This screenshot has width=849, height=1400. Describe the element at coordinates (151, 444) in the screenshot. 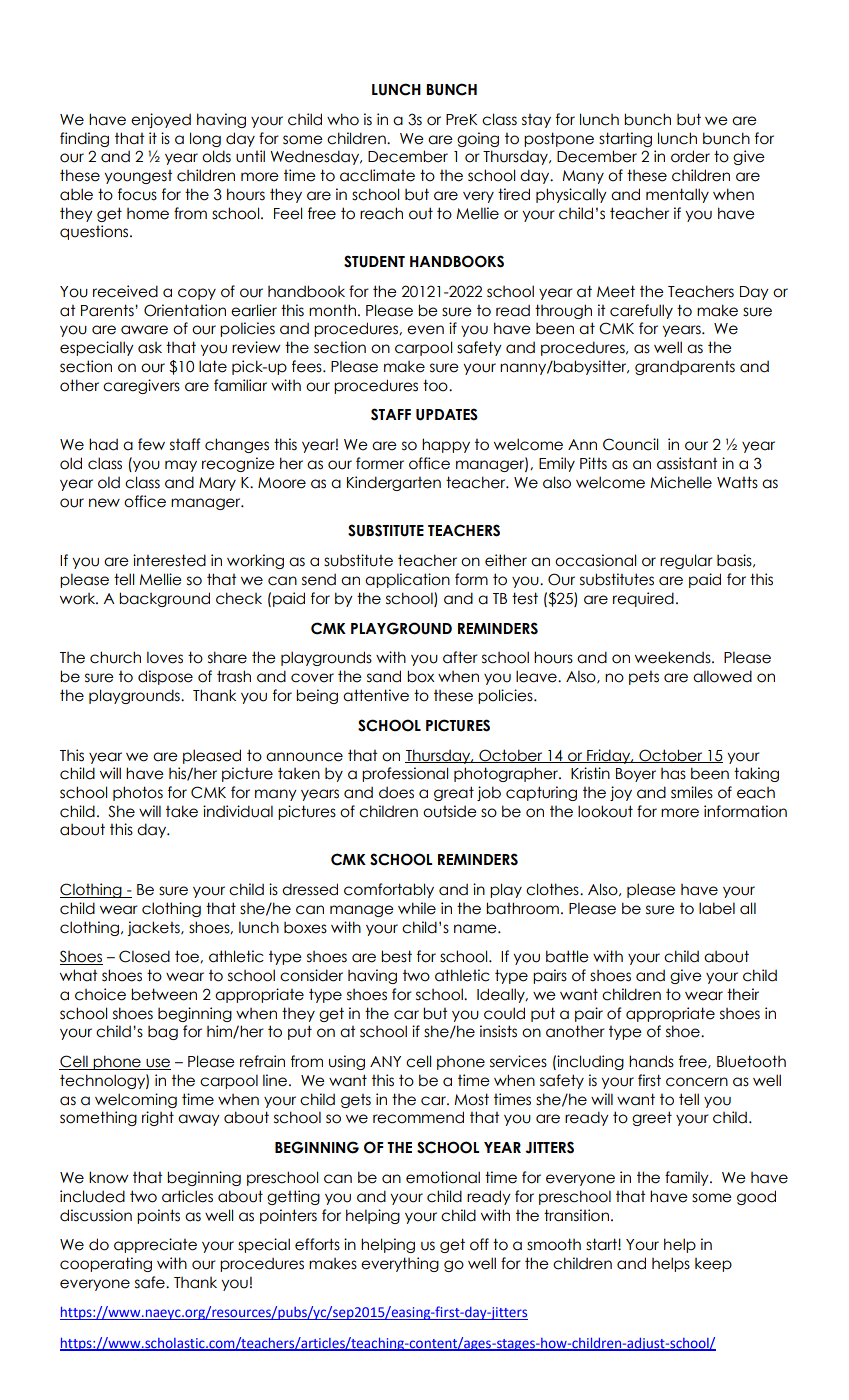

I see `few` at that location.
